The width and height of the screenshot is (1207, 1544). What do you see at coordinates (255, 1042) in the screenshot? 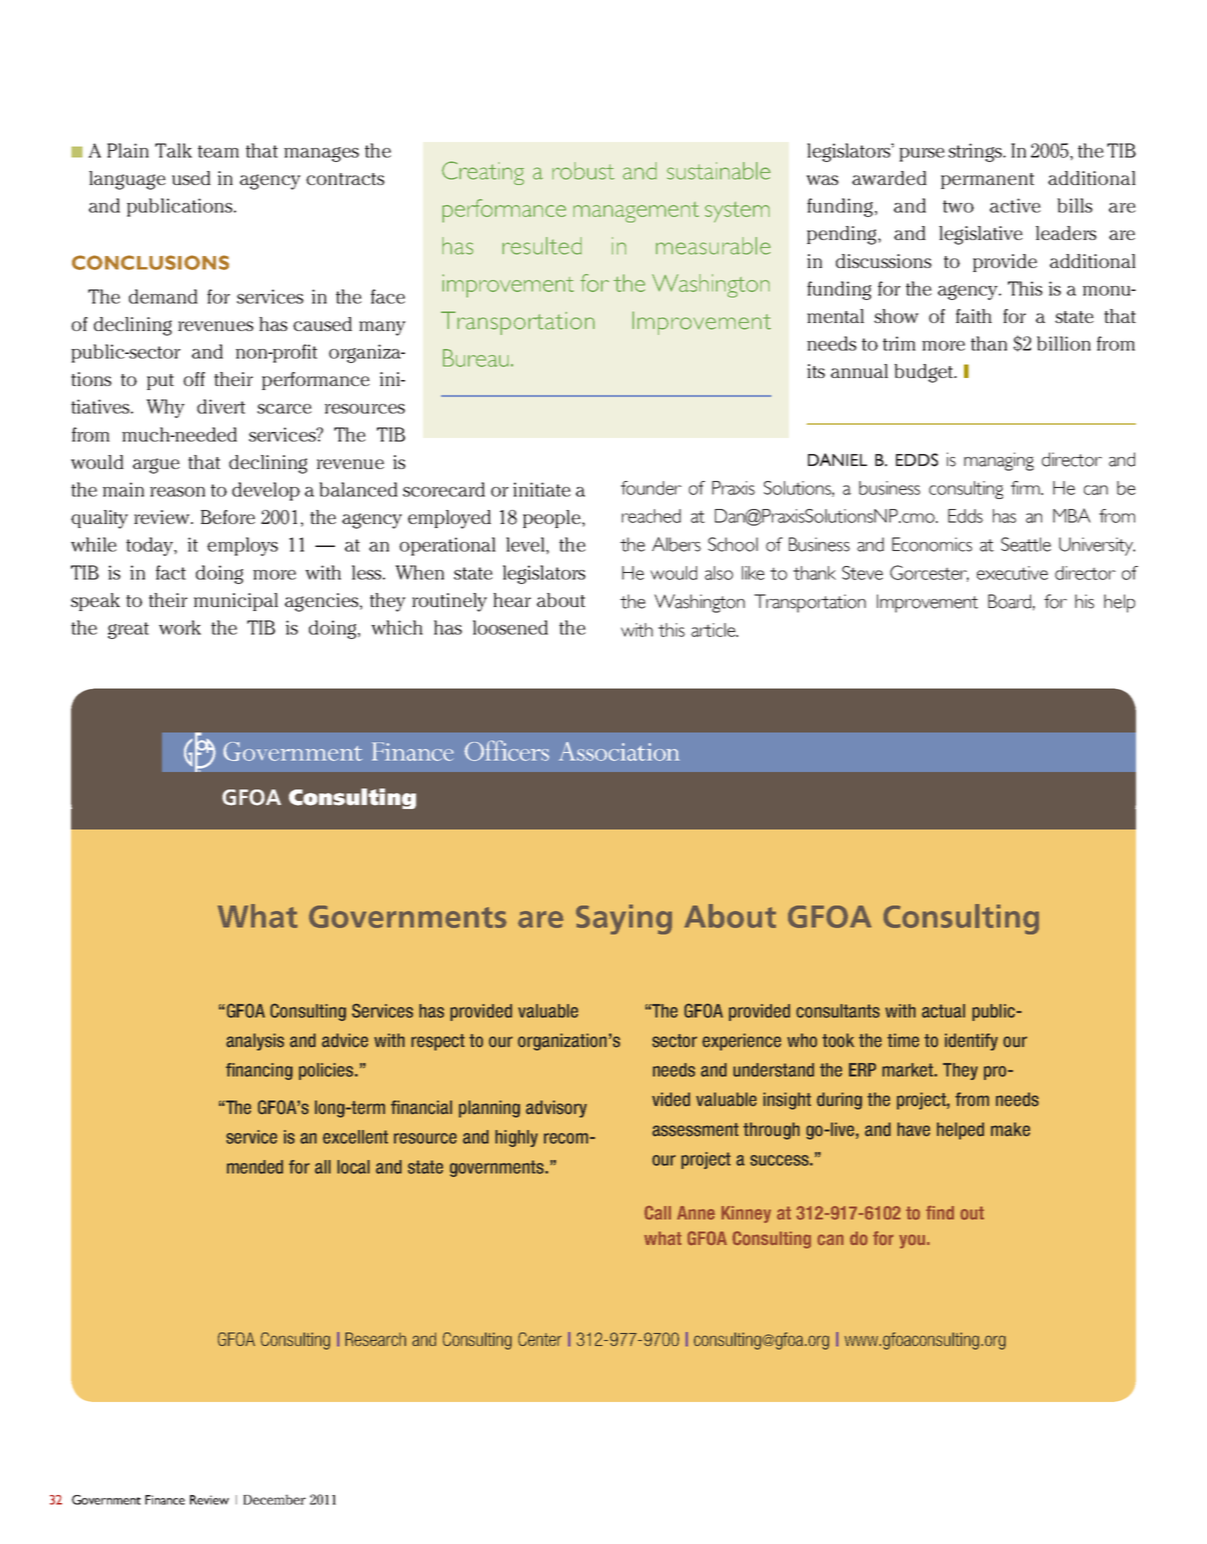
I see `analysis` at bounding box center [255, 1042].
